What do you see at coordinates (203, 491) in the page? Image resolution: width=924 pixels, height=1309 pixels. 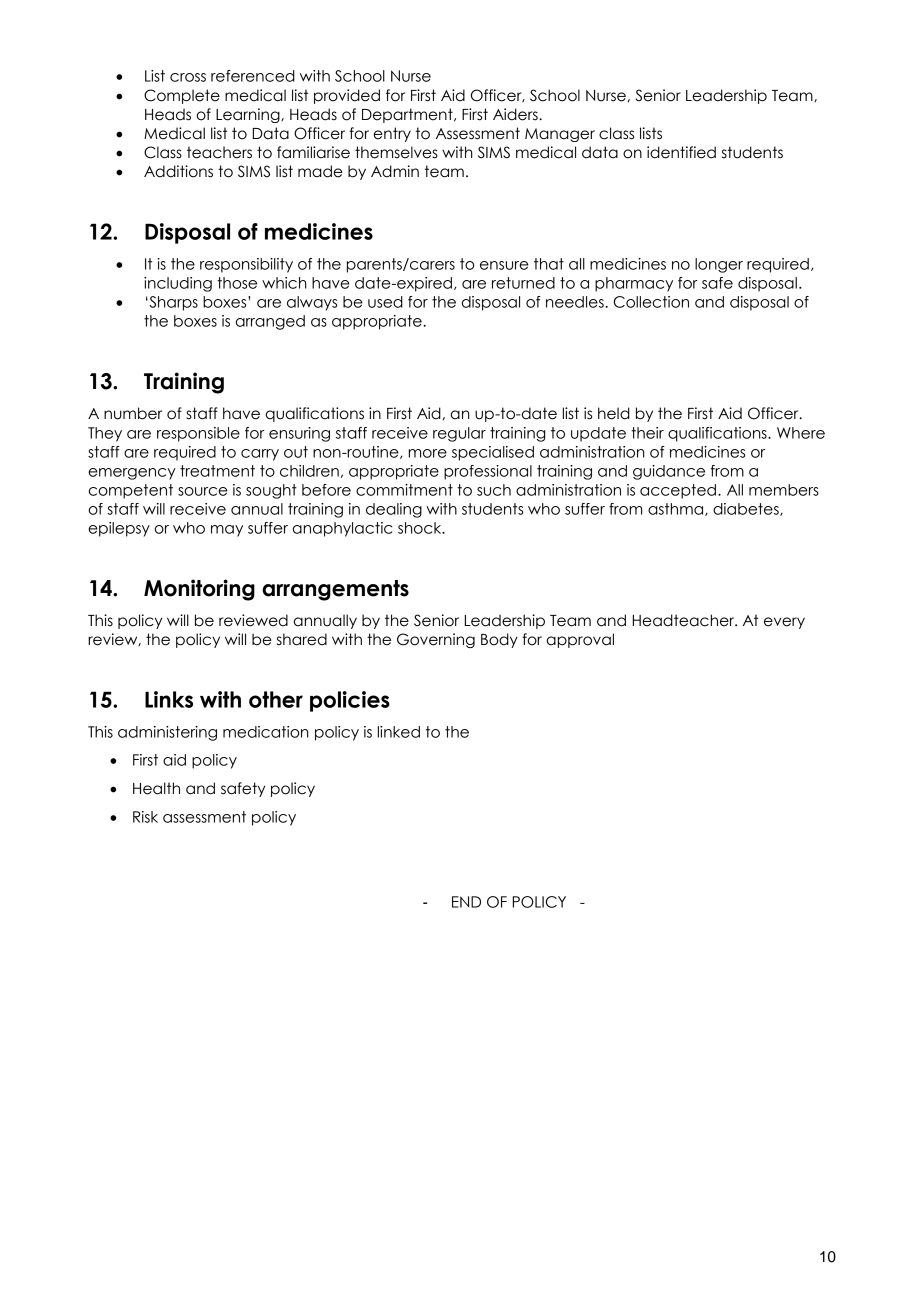 I see `source` at bounding box center [203, 491].
